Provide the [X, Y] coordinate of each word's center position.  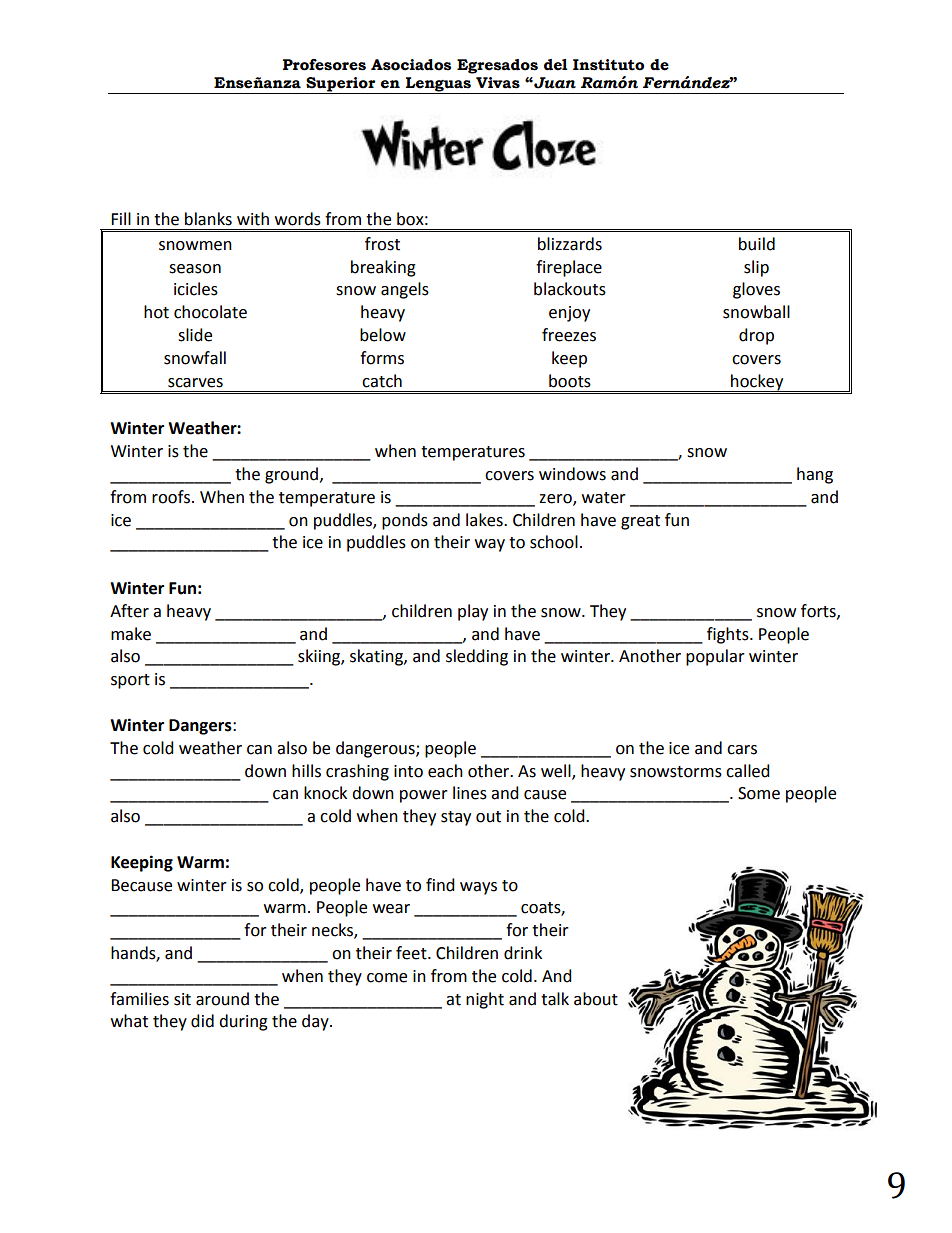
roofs [171, 497]
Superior [341, 85]
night [485, 1000]
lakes [485, 520]
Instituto [608, 65]
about [596, 999]
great [640, 522]
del [556, 65]
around [222, 999]
